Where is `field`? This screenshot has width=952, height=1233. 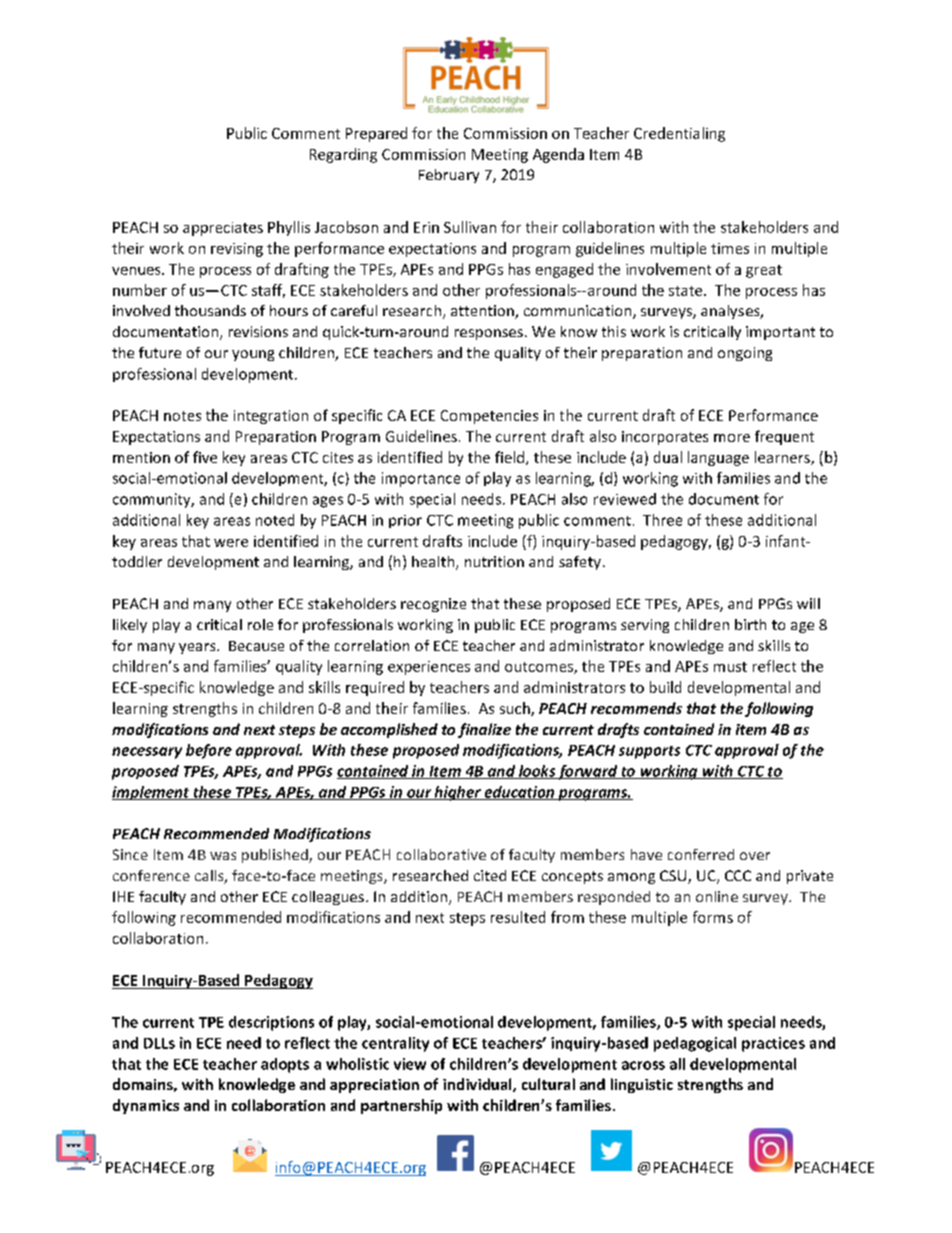
field is located at coordinates (511, 458).
